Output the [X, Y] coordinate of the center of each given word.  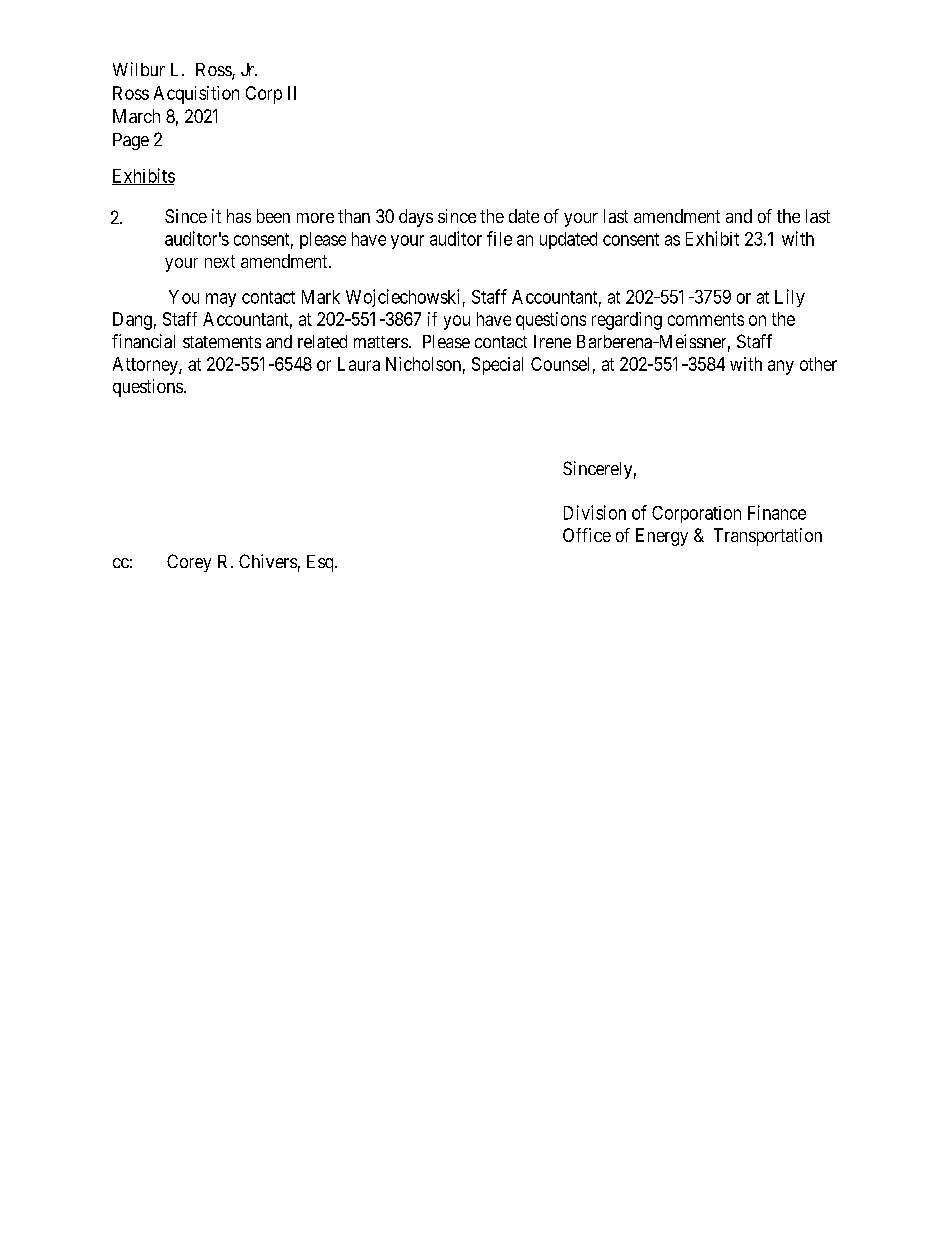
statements [222, 342]
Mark [321, 297]
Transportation [768, 537]
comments [706, 319]
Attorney [146, 366]
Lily [790, 298]
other [818, 364]
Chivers [268, 561]
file [499, 238]
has [239, 216]
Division [595, 512]
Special [497, 366]
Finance [777, 512]
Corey [189, 563]
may [221, 300]
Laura [359, 364]
